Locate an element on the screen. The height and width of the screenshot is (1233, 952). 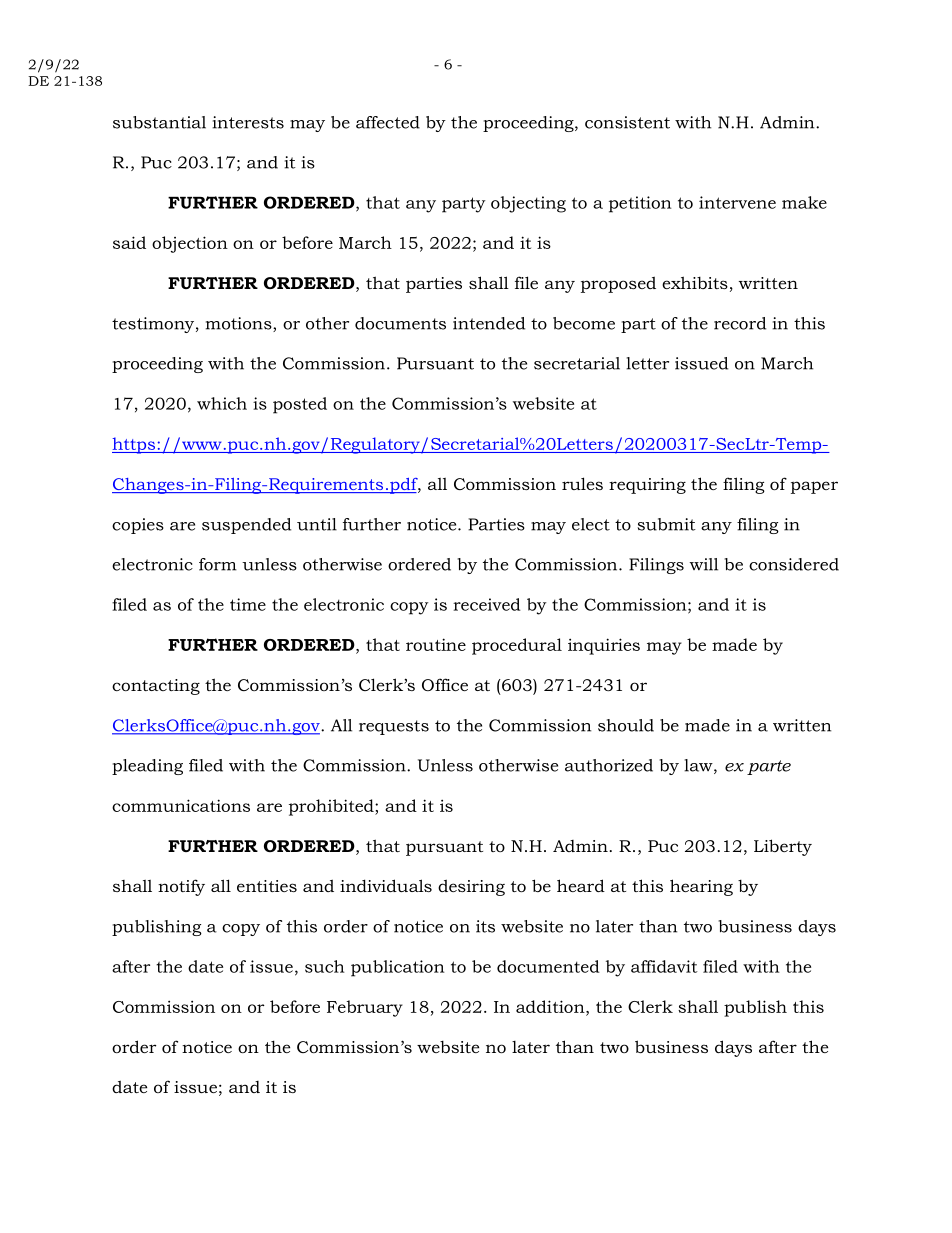
affected is located at coordinates (388, 122).
